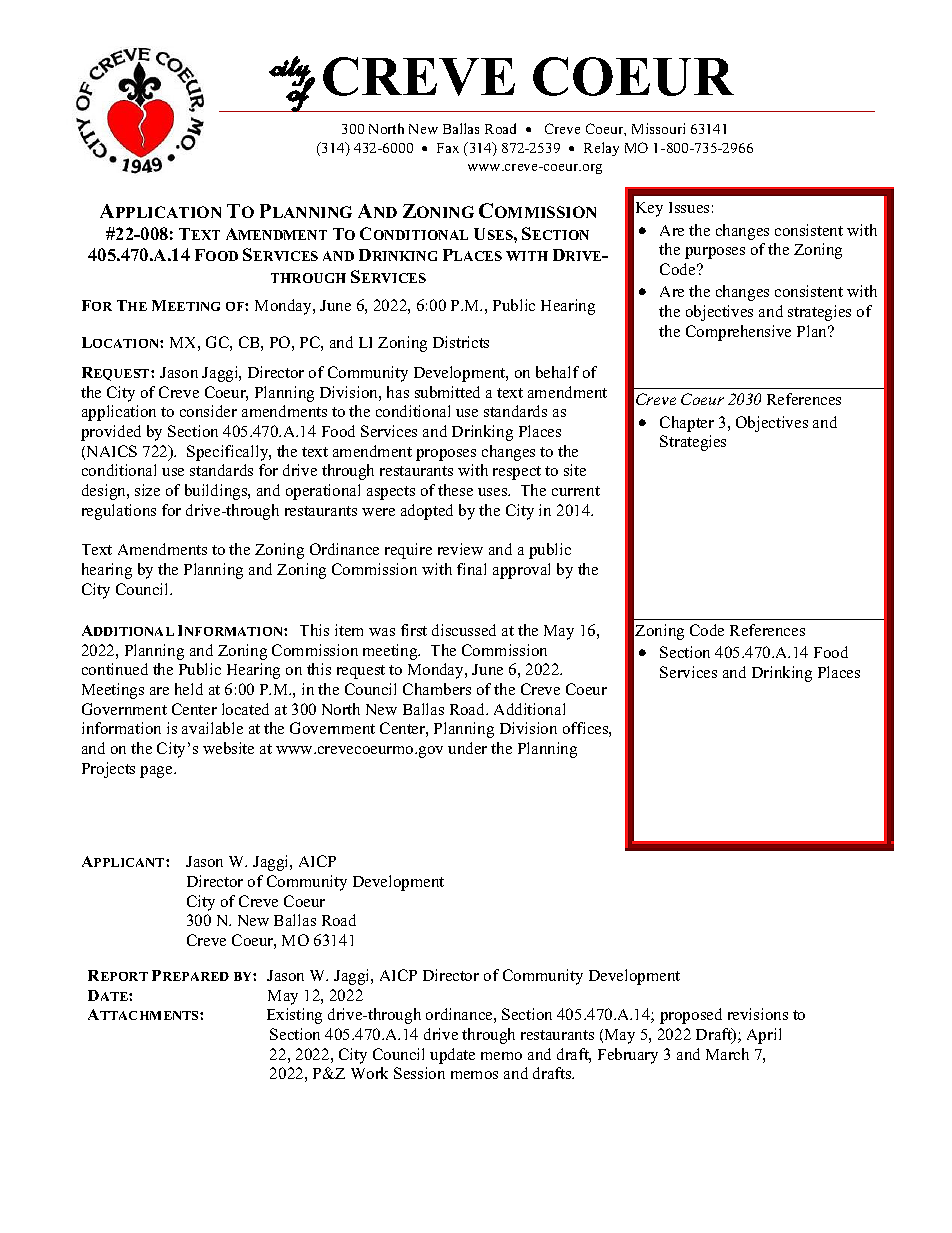 This screenshot has width=952, height=1233. Describe the element at coordinates (208, 411) in the screenshot. I see `consider` at that location.
